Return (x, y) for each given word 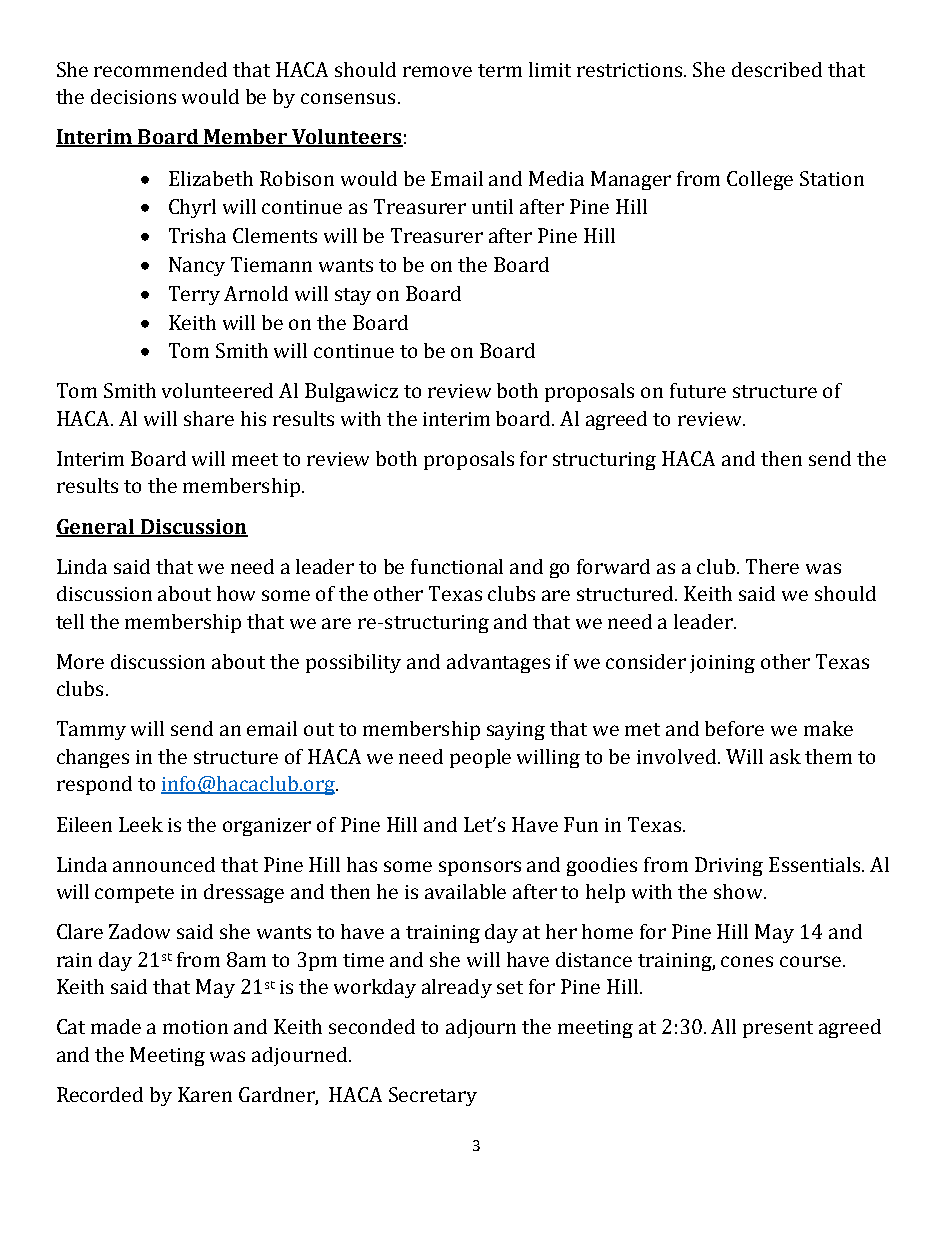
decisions (133, 96)
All (723, 1026)
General (96, 527)
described (777, 69)
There (772, 566)
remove (437, 71)
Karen (205, 1094)
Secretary (433, 1096)
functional (457, 566)
